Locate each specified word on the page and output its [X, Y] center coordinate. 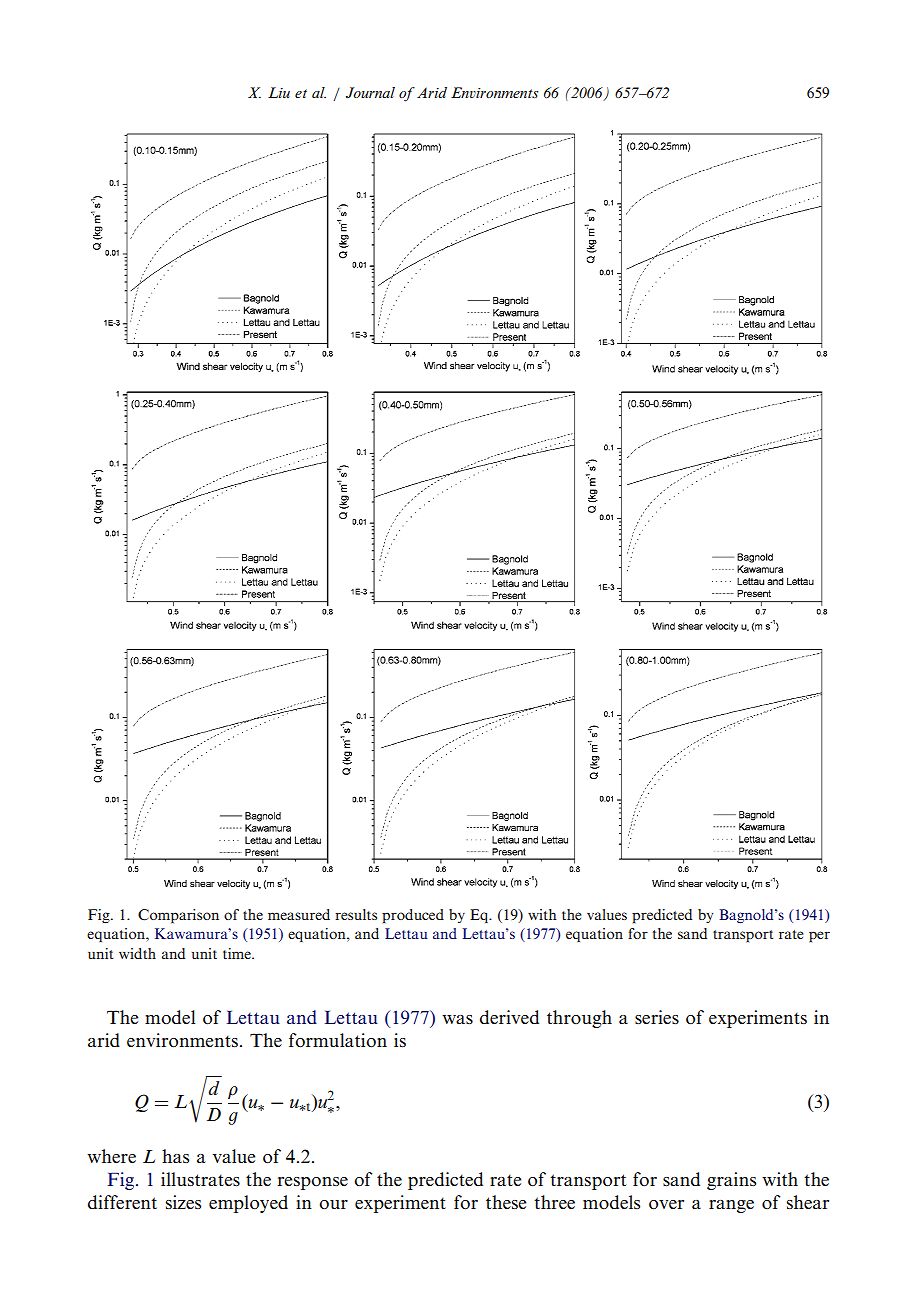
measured [299, 914]
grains [731, 1181]
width [137, 953]
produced [413, 916]
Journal [370, 92]
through [579, 1019]
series [657, 1017]
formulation [338, 1040]
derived [509, 1017]
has [175, 1156]
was [457, 1019]
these [506, 1202]
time [238, 953]
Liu [279, 92]
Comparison [178, 916]
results [356, 914]
